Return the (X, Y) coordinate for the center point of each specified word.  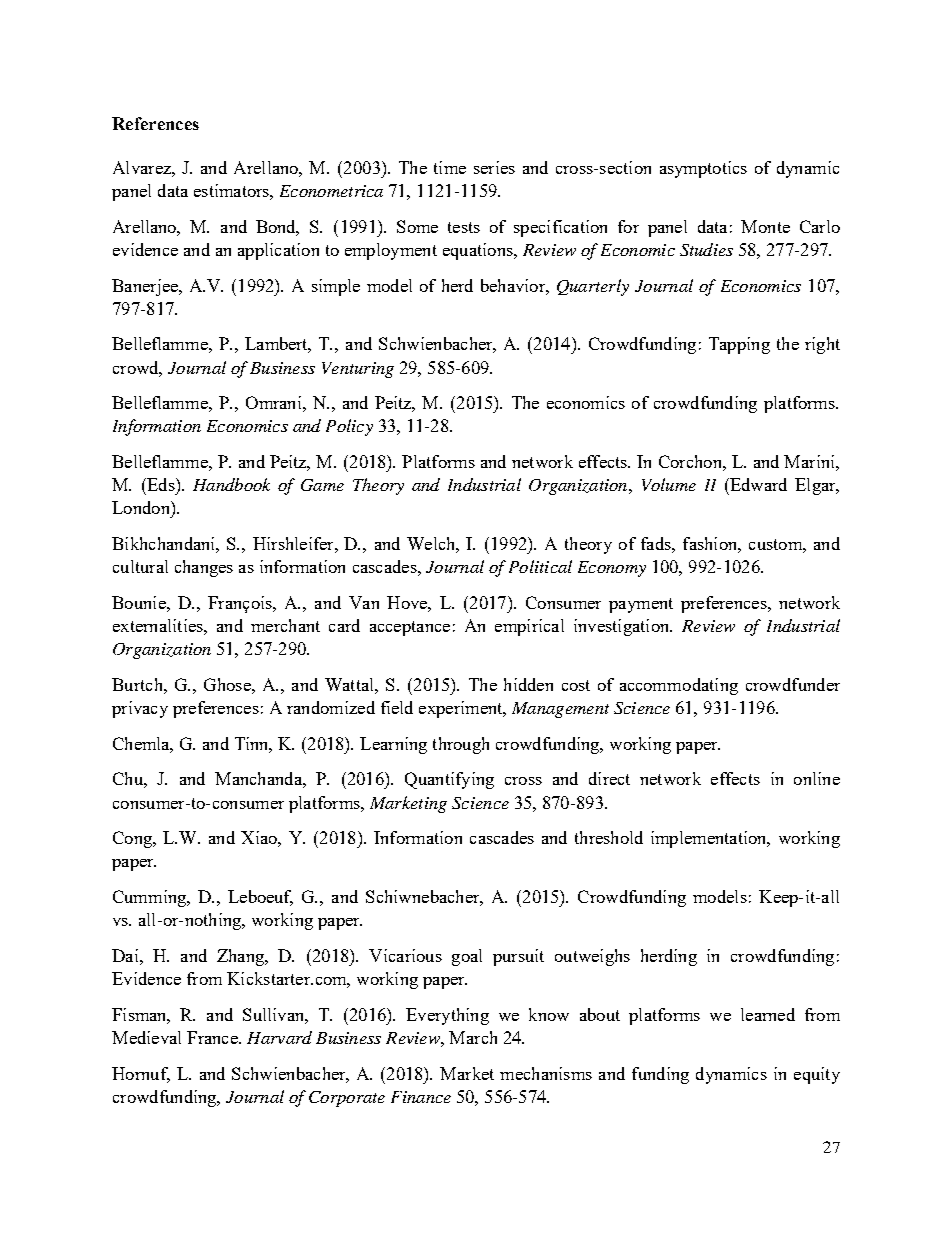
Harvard (279, 1037)
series (494, 167)
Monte (765, 226)
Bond (277, 228)
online (817, 778)
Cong (134, 839)
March (473, 1037)
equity (817, 1075)
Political (540, 566)
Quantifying (449, 780)
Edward (757, 484)
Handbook (231, 484)
